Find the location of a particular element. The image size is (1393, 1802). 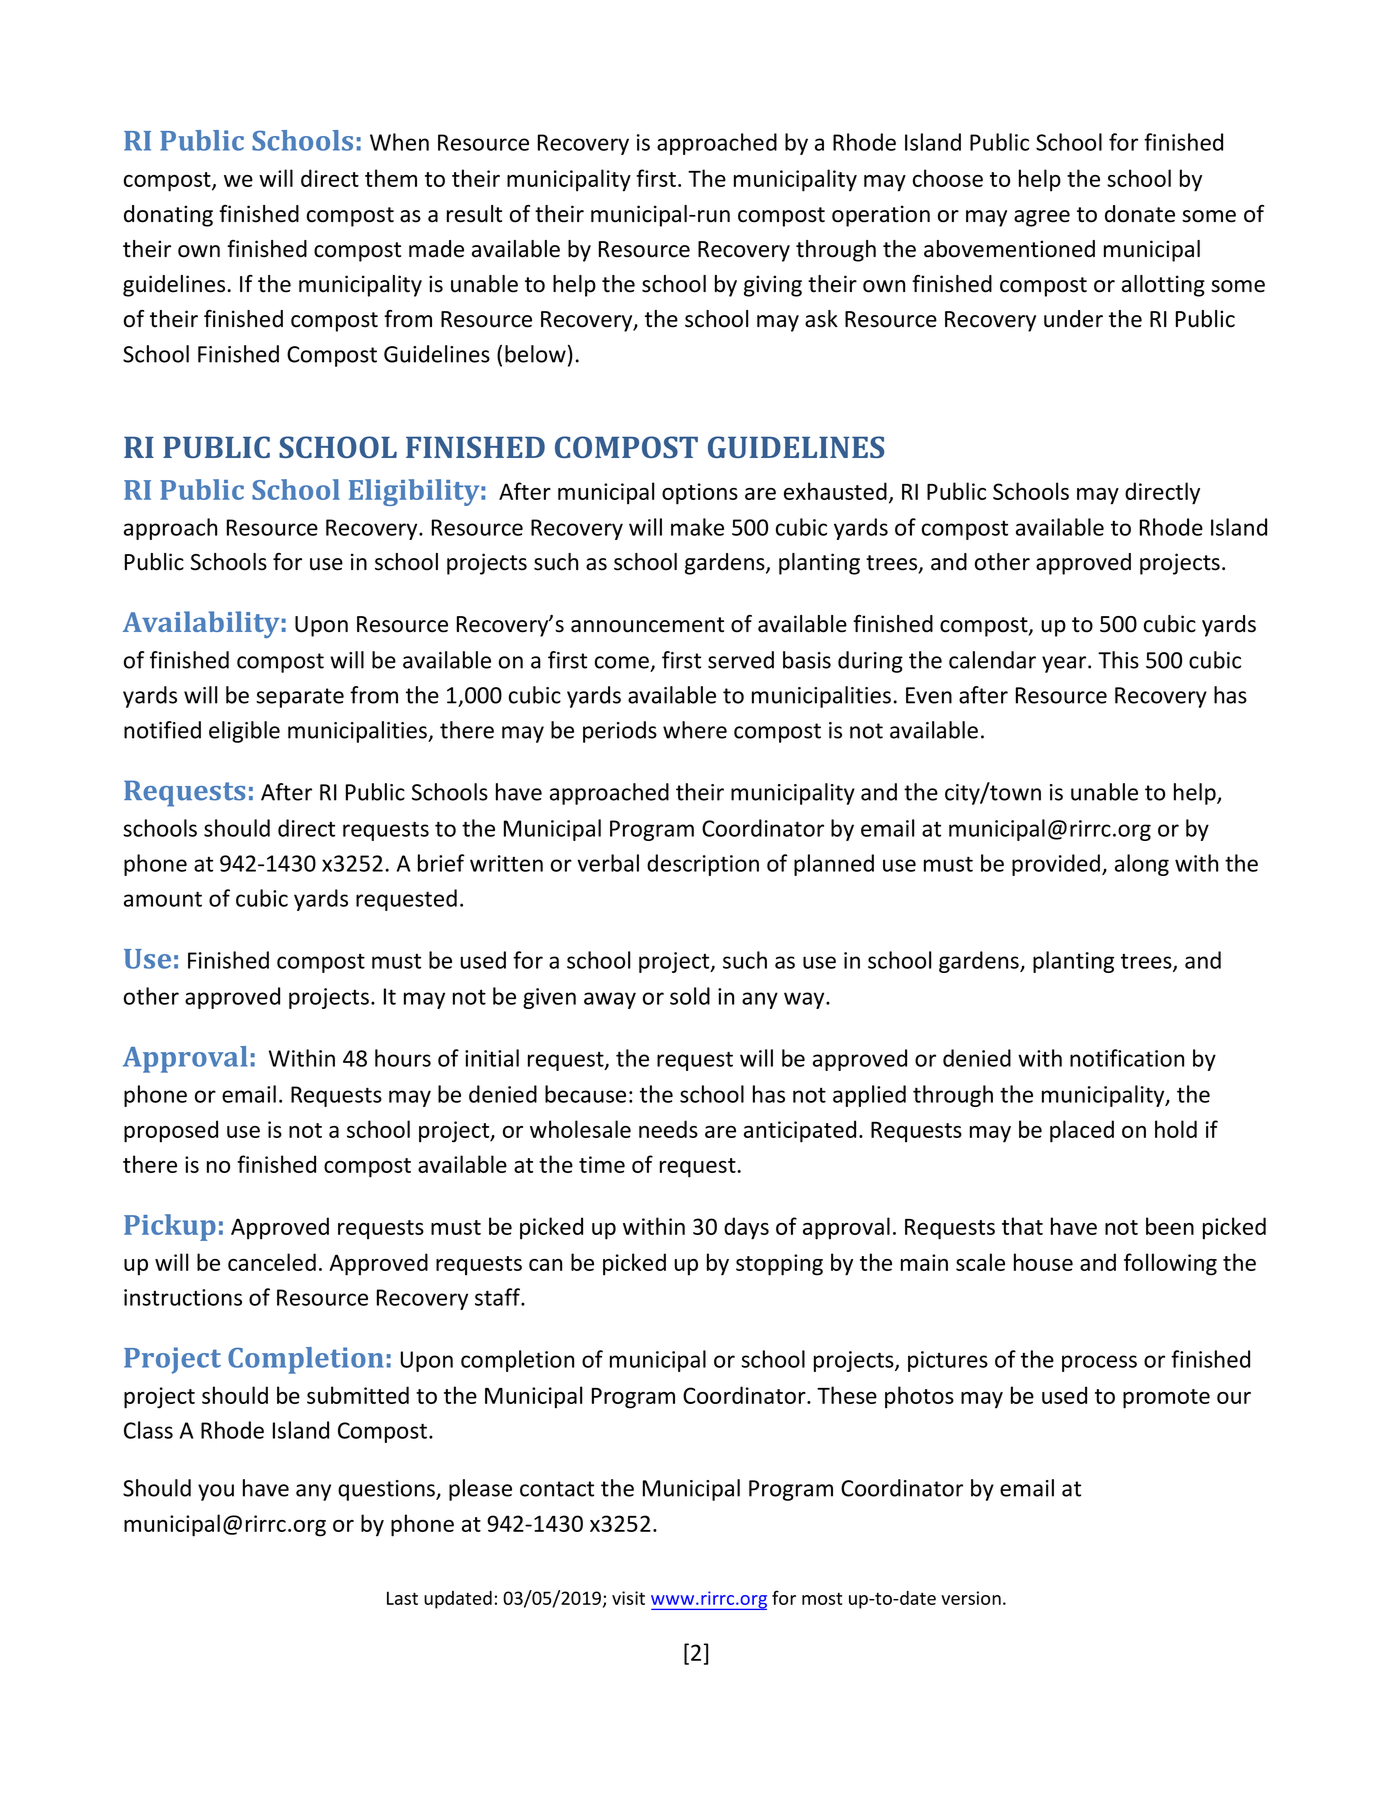

visit is located at coordinates (628, 1598).
